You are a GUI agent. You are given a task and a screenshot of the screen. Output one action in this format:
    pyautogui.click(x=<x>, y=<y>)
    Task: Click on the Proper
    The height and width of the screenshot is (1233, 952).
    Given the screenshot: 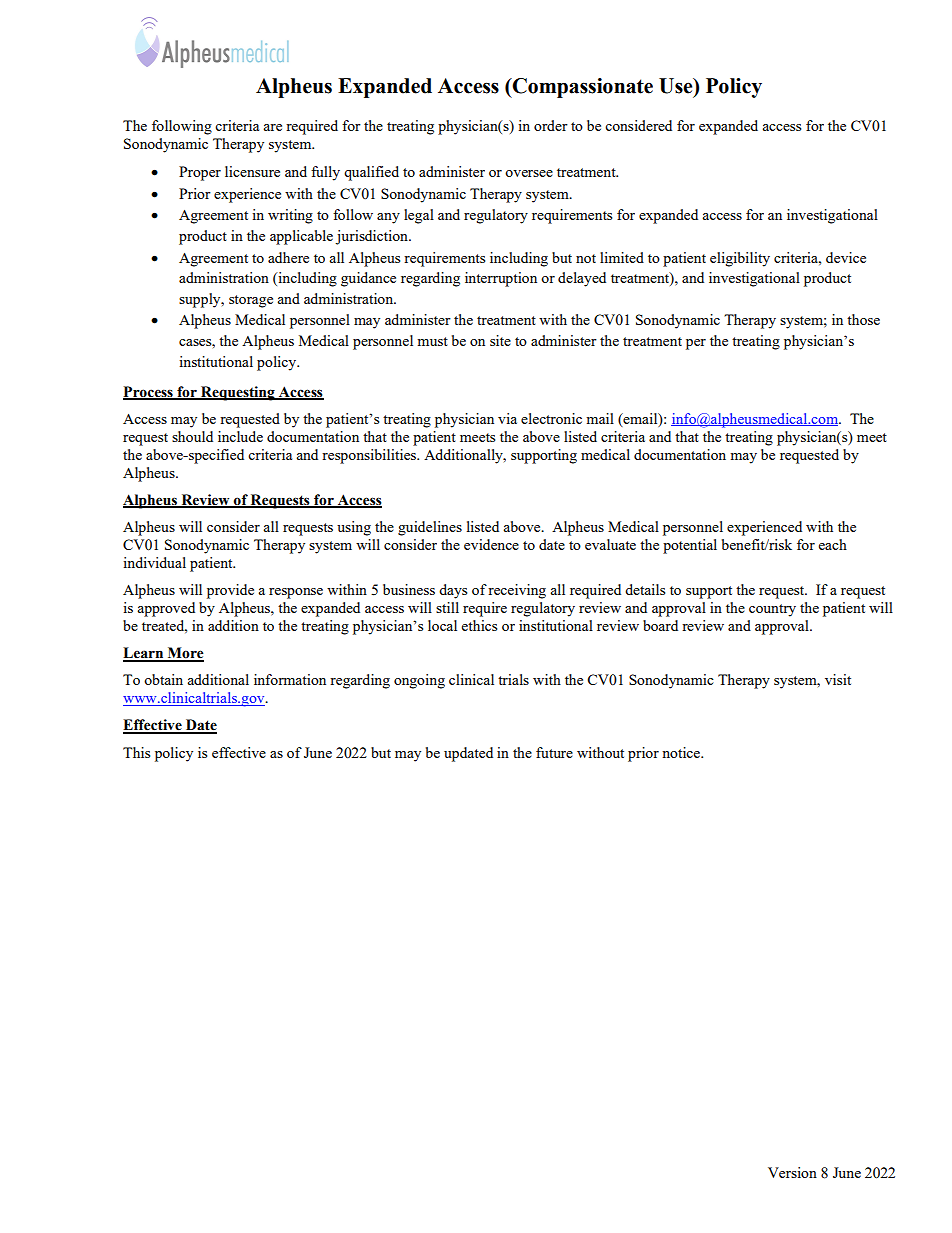 What is the action you would take?
    pyautogui.click(x=200, y=173)
